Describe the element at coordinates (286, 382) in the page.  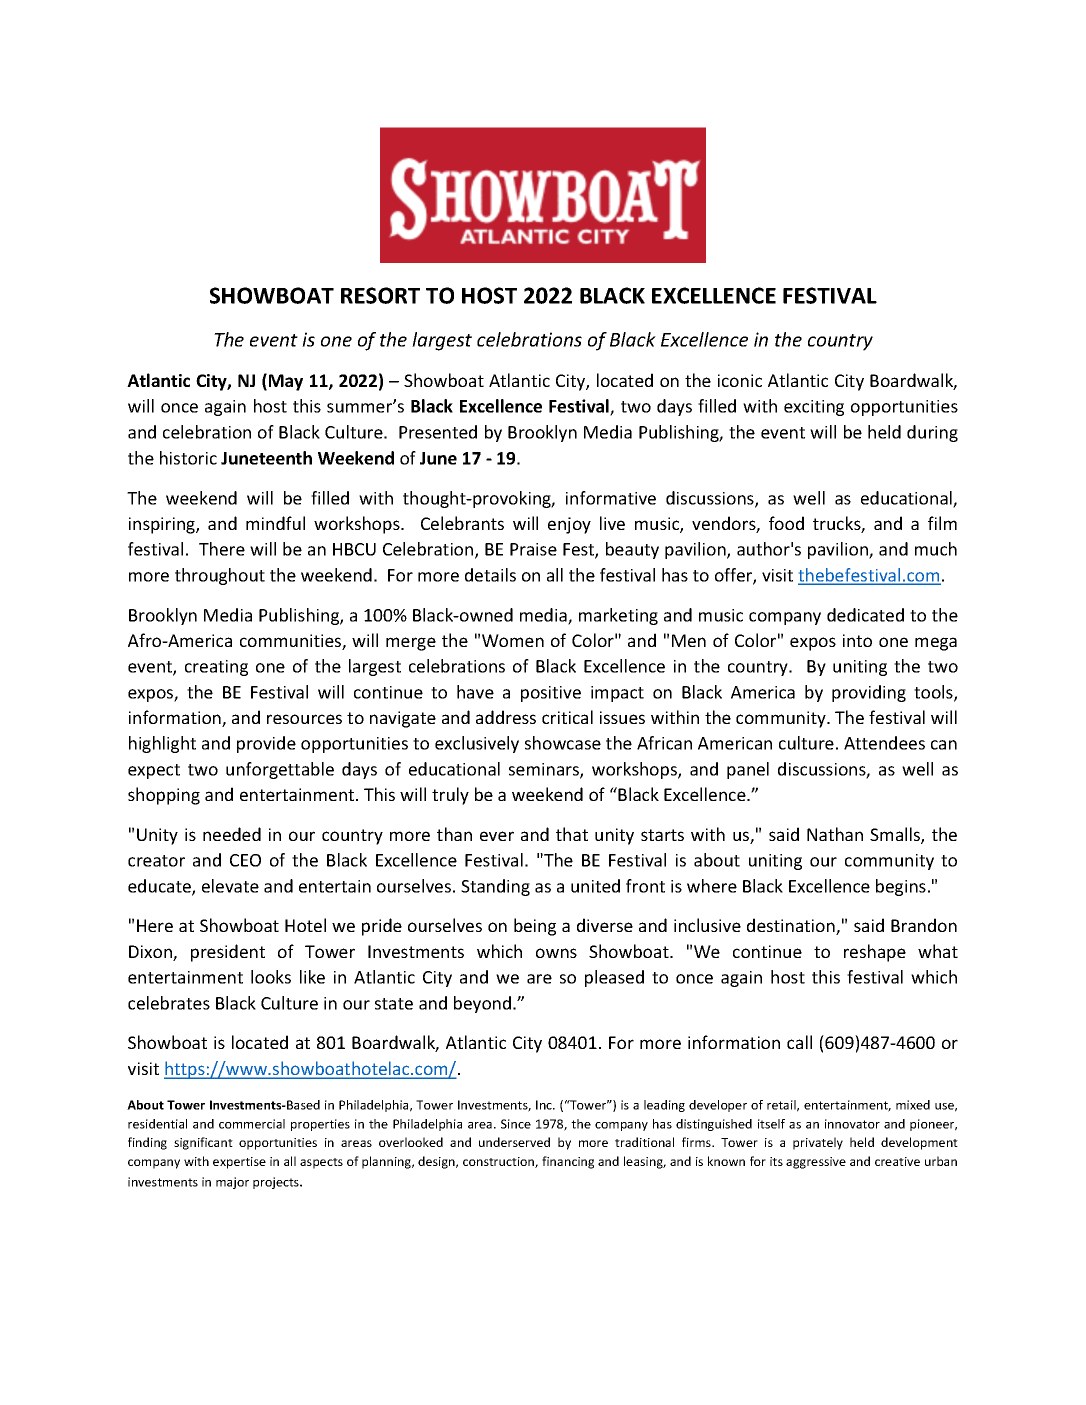
I see `May` at that location.
